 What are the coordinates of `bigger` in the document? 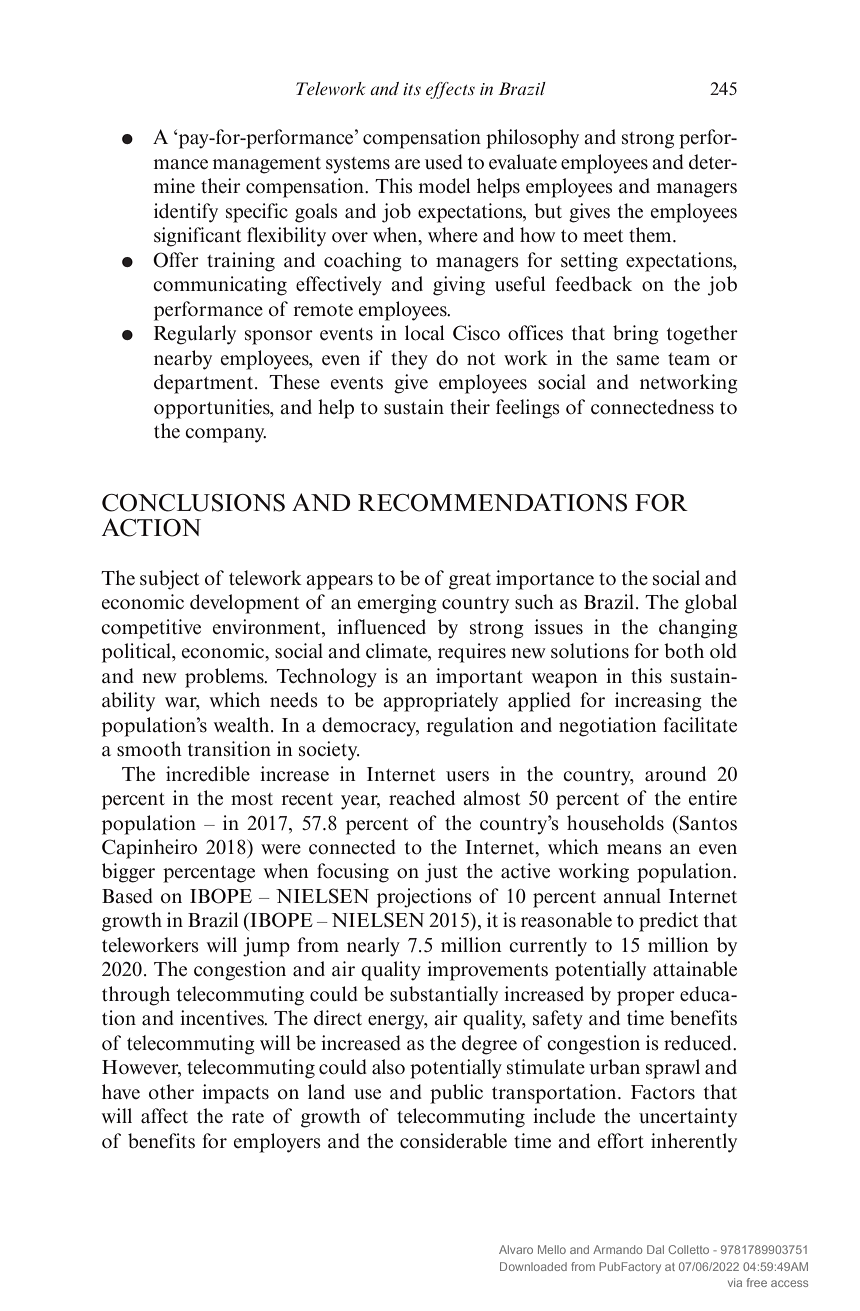 It's located at (128, 873).
